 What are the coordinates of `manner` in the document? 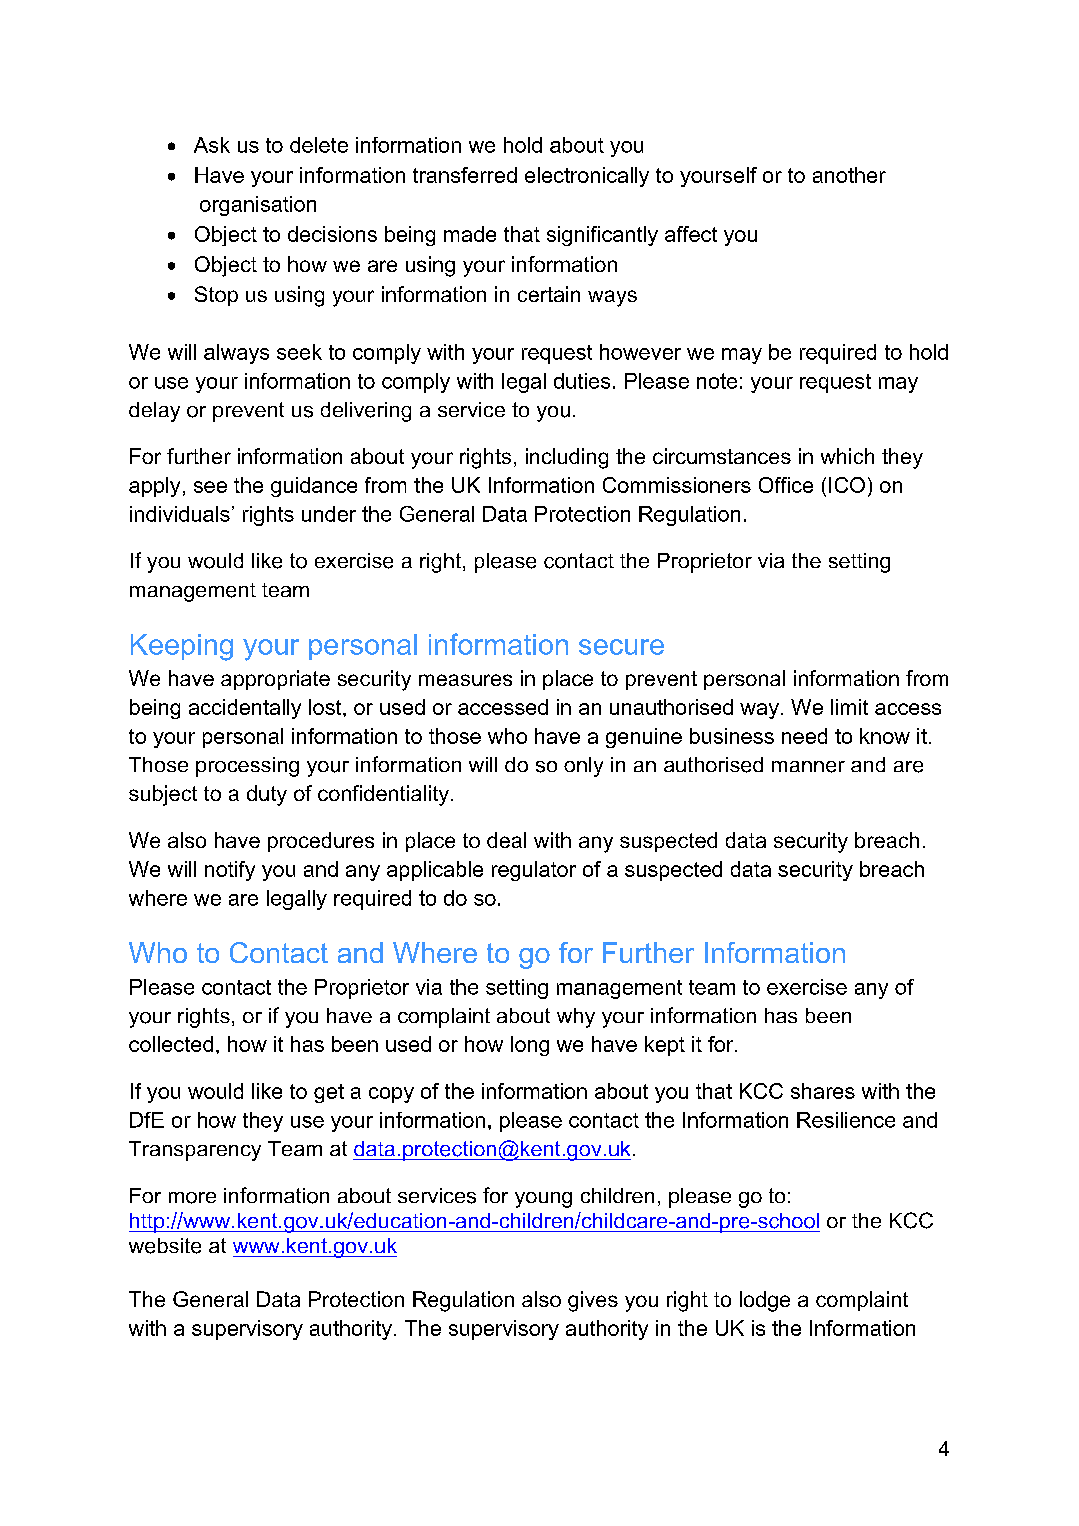 It's located at (808, 767).
